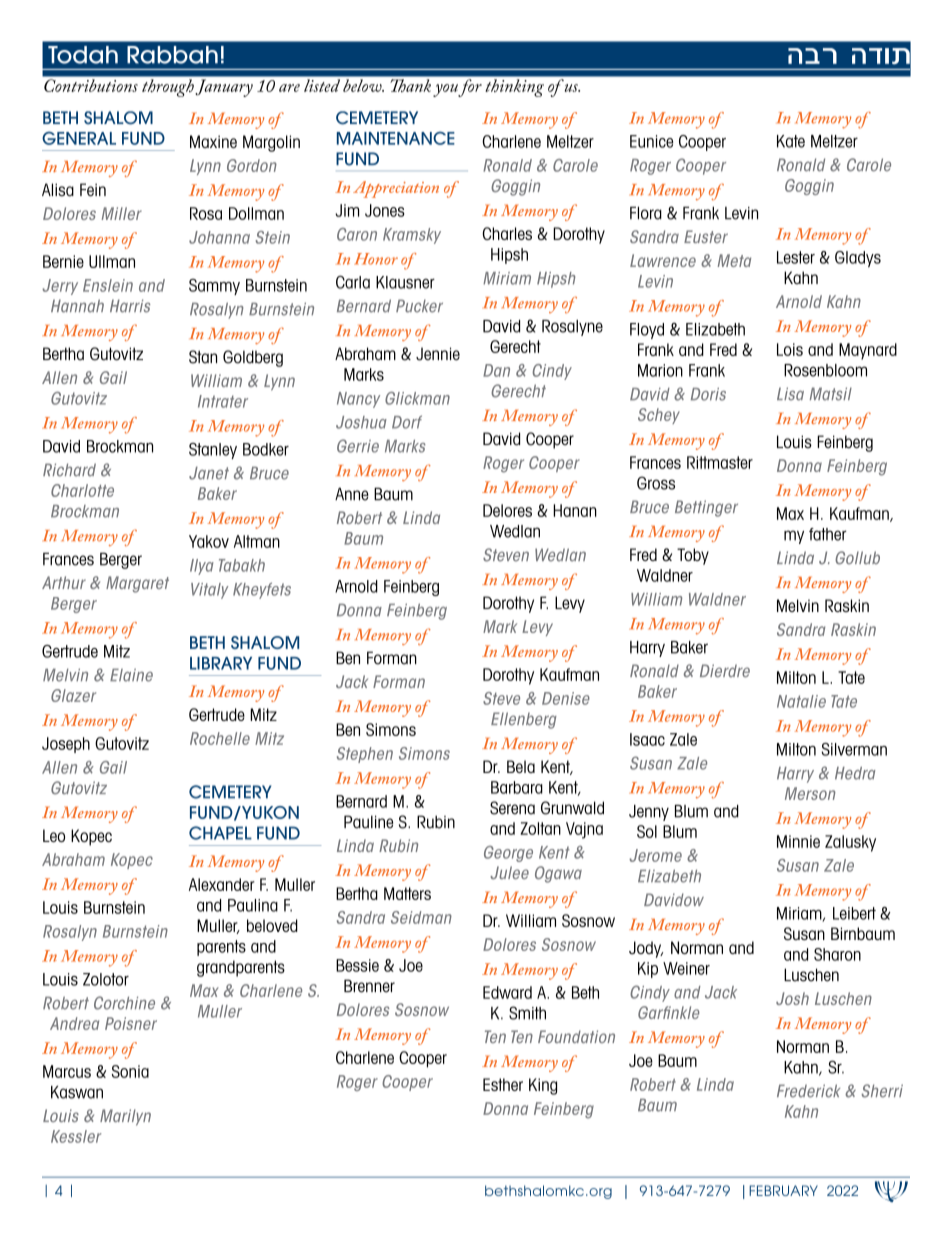 This page has width=952, height=1233. Describe the element at coordinates (446, 90) in the page. I see `you` at that location.
